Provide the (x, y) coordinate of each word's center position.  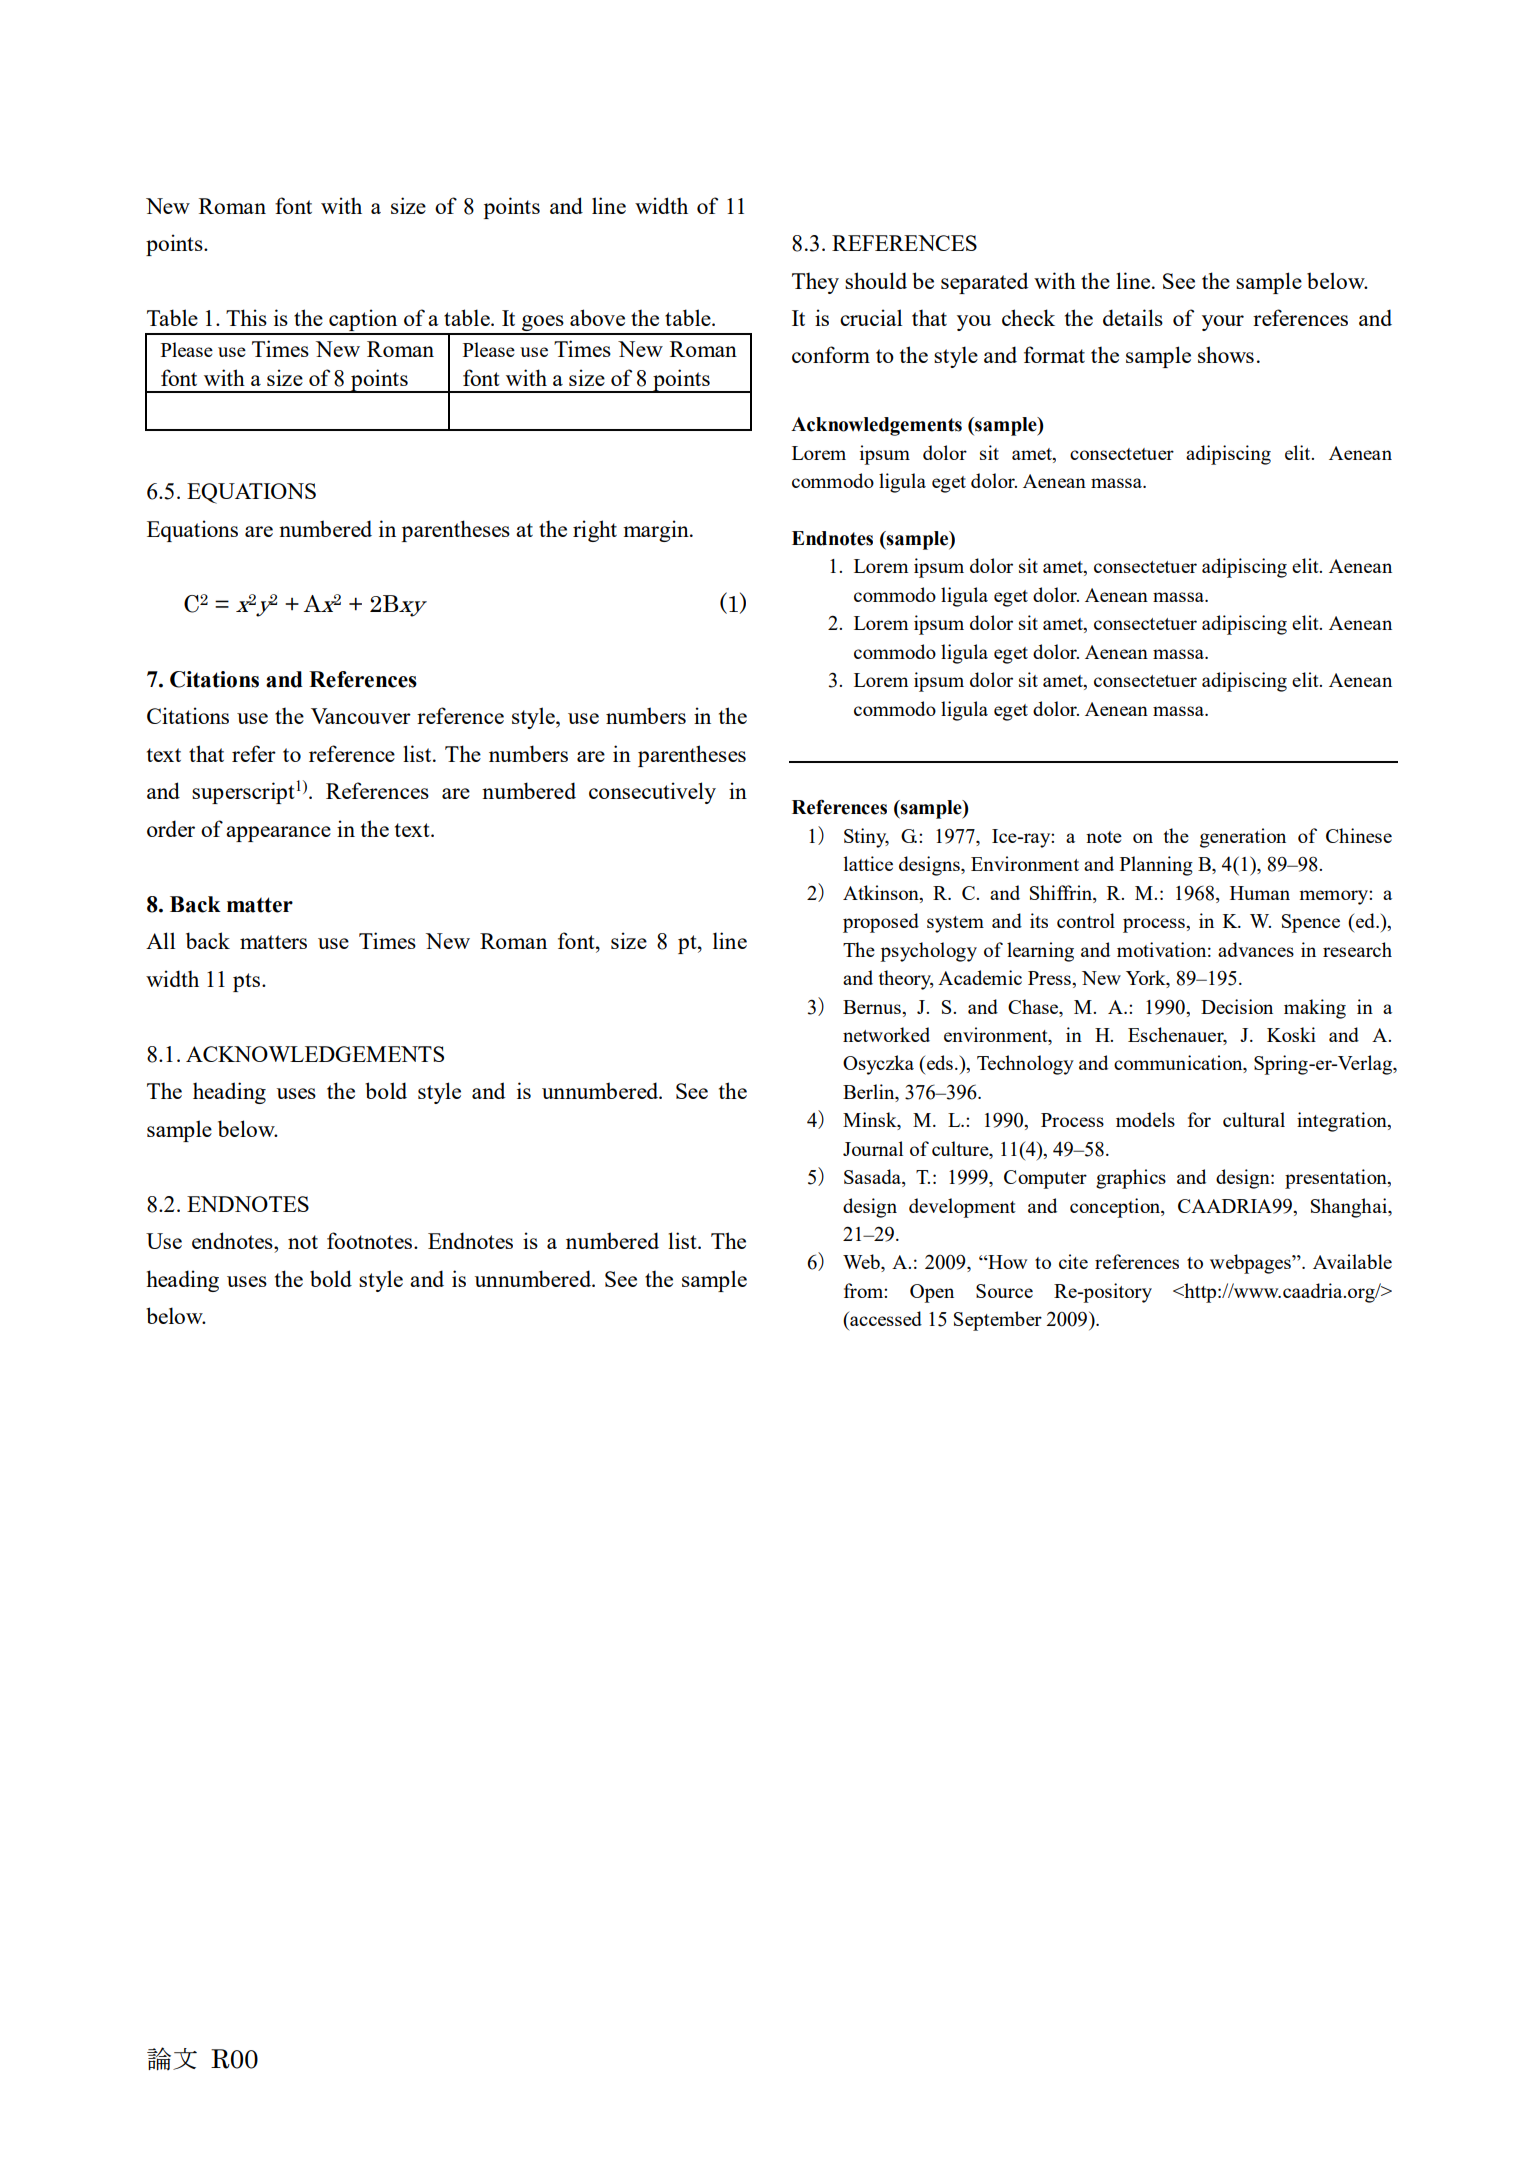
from (864, 1290)
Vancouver (361, 716)
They (815, 283)
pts (248, 982)
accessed (885, 1318)
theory (906, 980)
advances (1256, 949)
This (246, 317)
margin (657, 531)
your (1223, 323)
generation (1243, 838)
